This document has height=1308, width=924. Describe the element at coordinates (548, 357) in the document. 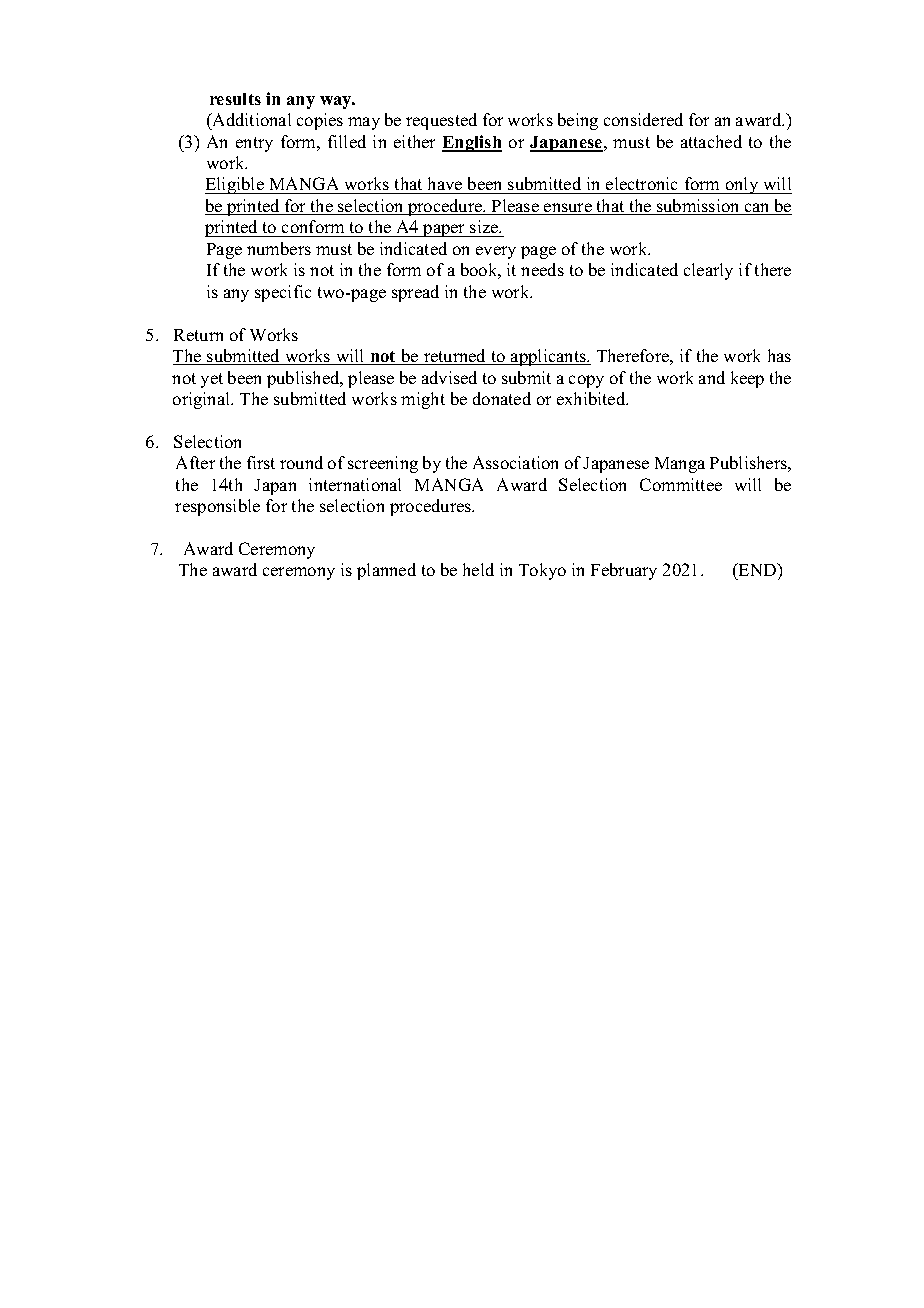

I see `applicants` at that location.
